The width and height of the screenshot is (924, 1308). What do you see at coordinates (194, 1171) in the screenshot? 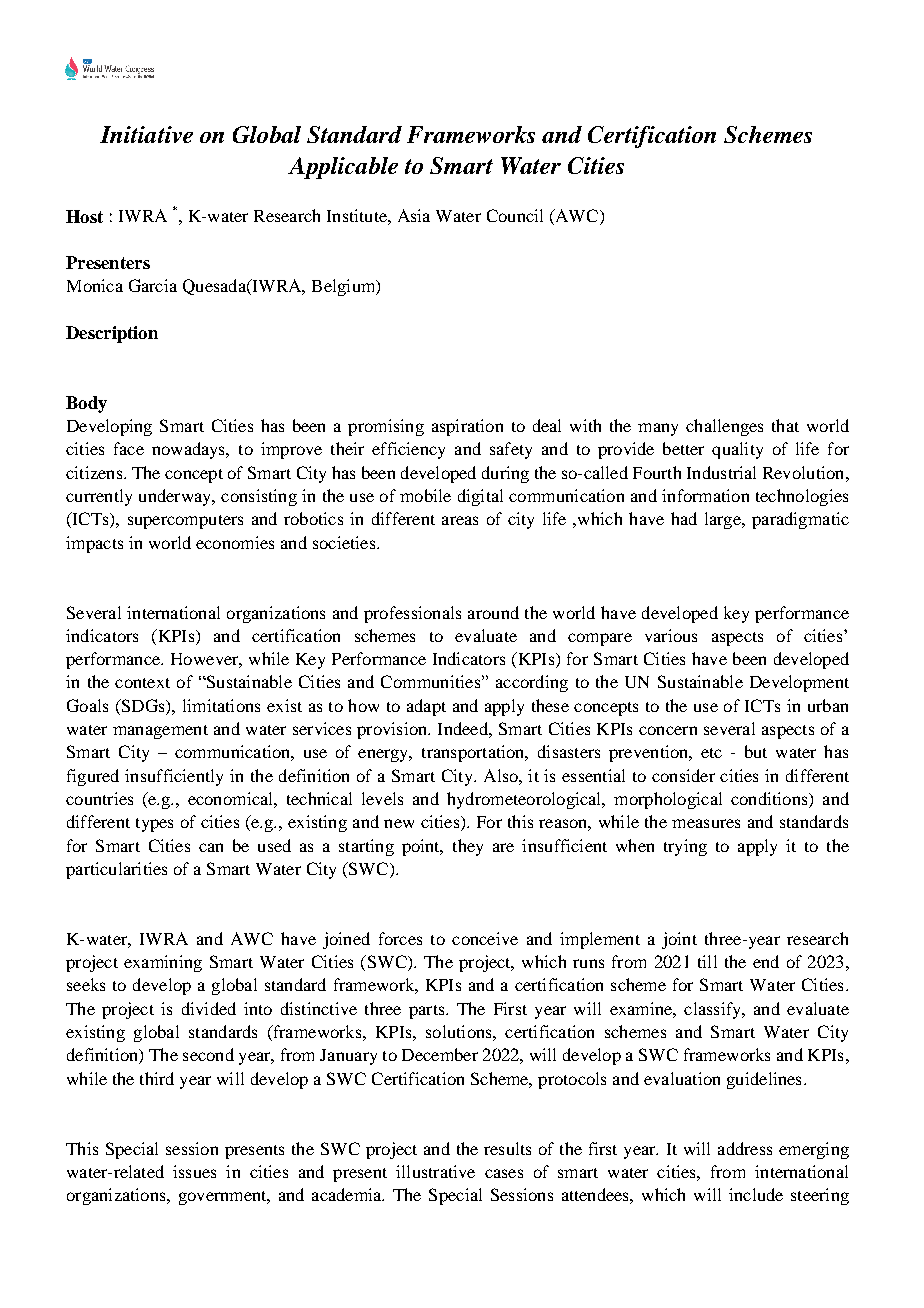
I see `issues` at bounding box center [194, 1171].
